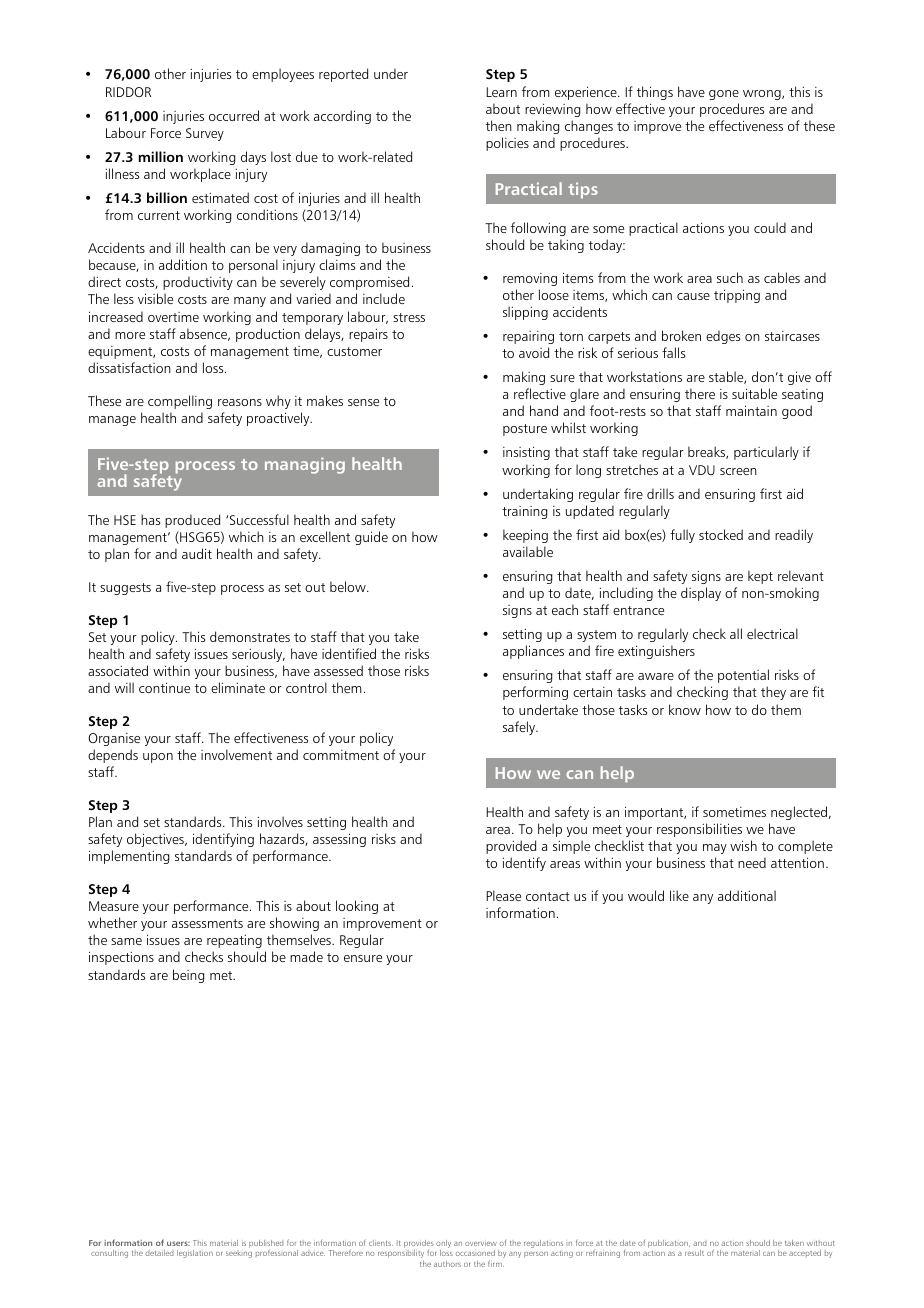  Describe the element at coordinates (533, 652) in the screenshot. I see `appliances` at that location.
